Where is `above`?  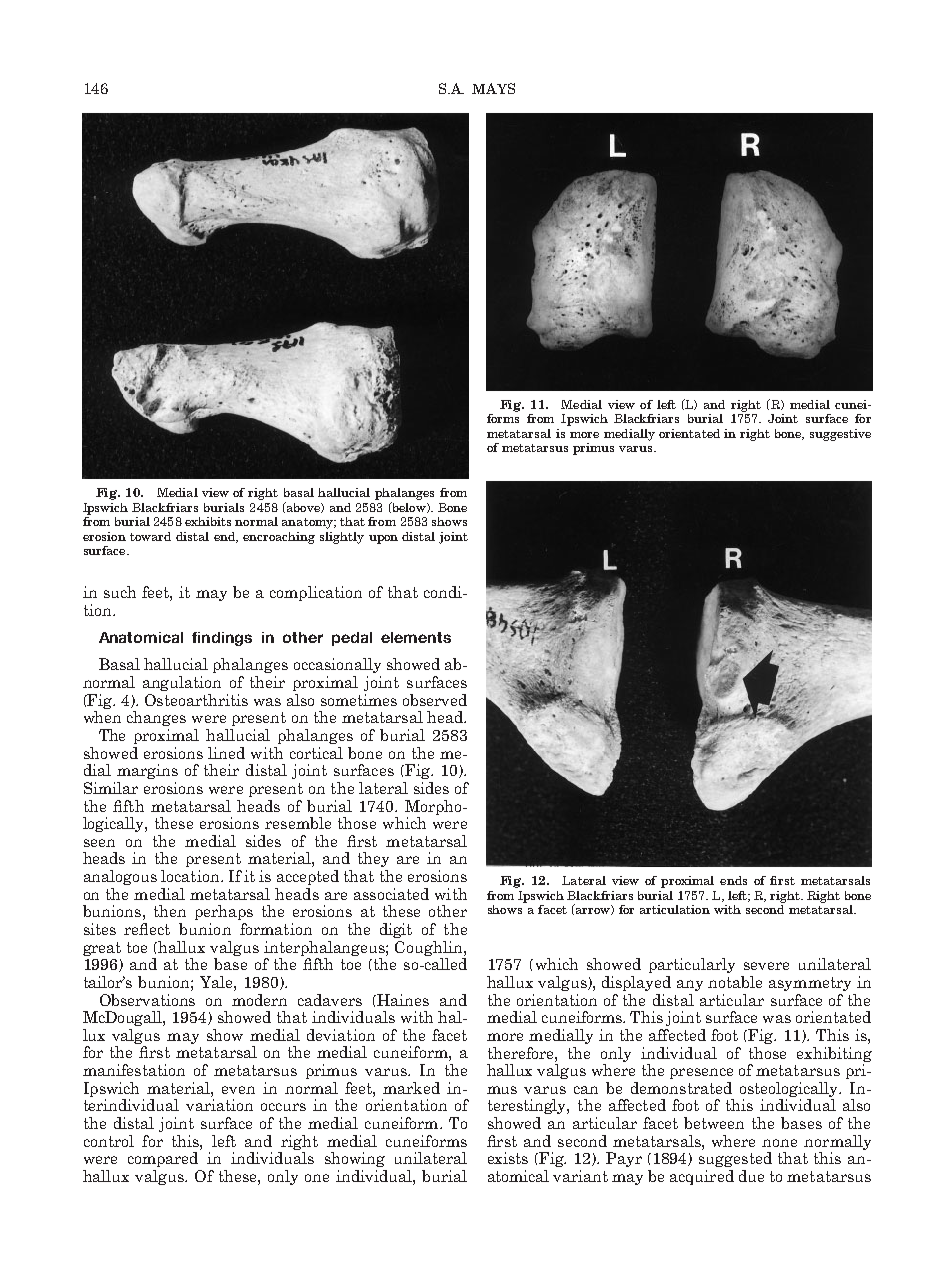
above is located at coordinates (303, 507).
